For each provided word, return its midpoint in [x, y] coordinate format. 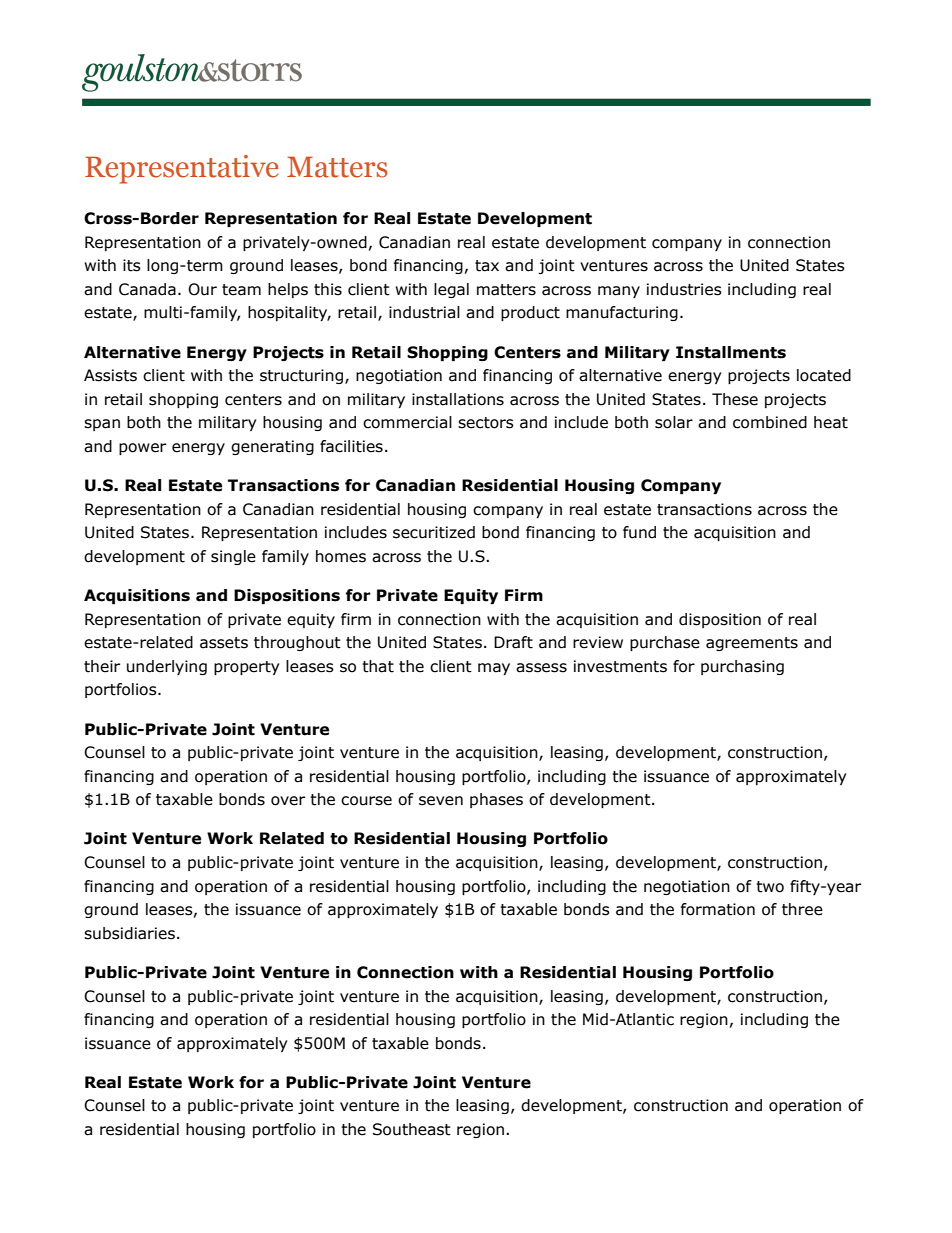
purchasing [742, 667]
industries [684, 289]
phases [496, 800]
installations [458, 399]
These [735, 399]
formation [718, 909]
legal [451, 290]
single [233, 557]
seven [441, 801]
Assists [110, 375]
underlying [167, 667]
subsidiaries [129, 933]
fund [639, 532]
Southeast [412, 1129]
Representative [182, 169]
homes [341, 556]
